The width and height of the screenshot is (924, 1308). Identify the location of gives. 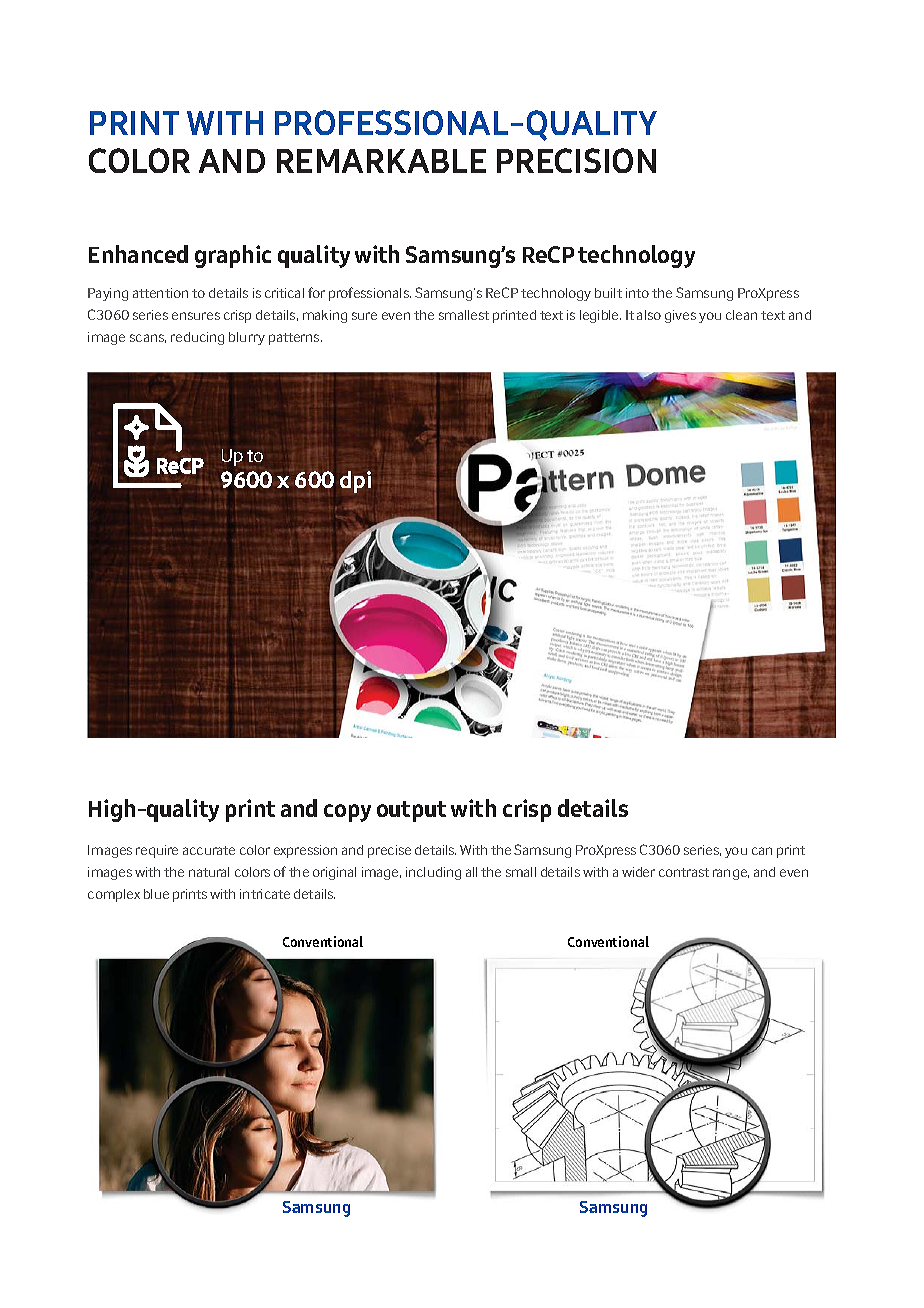
(680, 316).
